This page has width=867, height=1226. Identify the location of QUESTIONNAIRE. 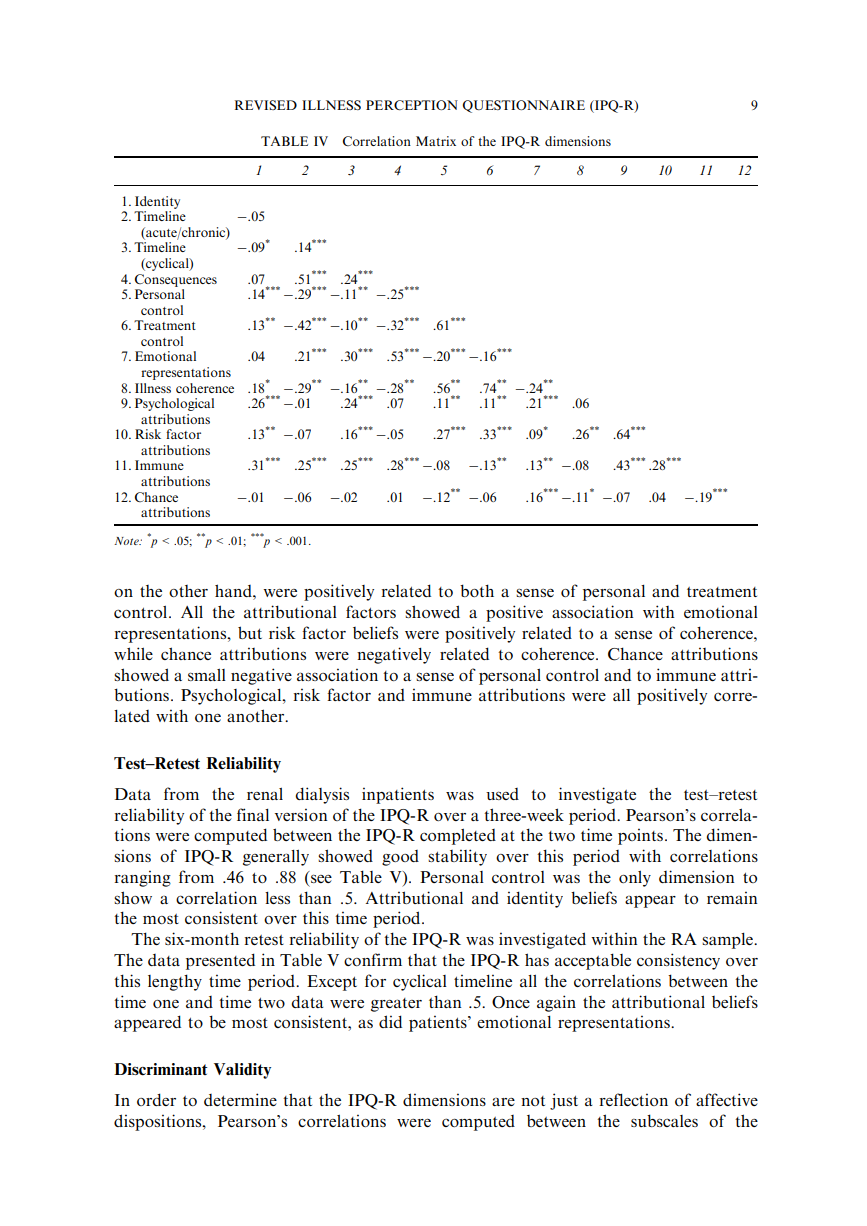
(523, 106).
